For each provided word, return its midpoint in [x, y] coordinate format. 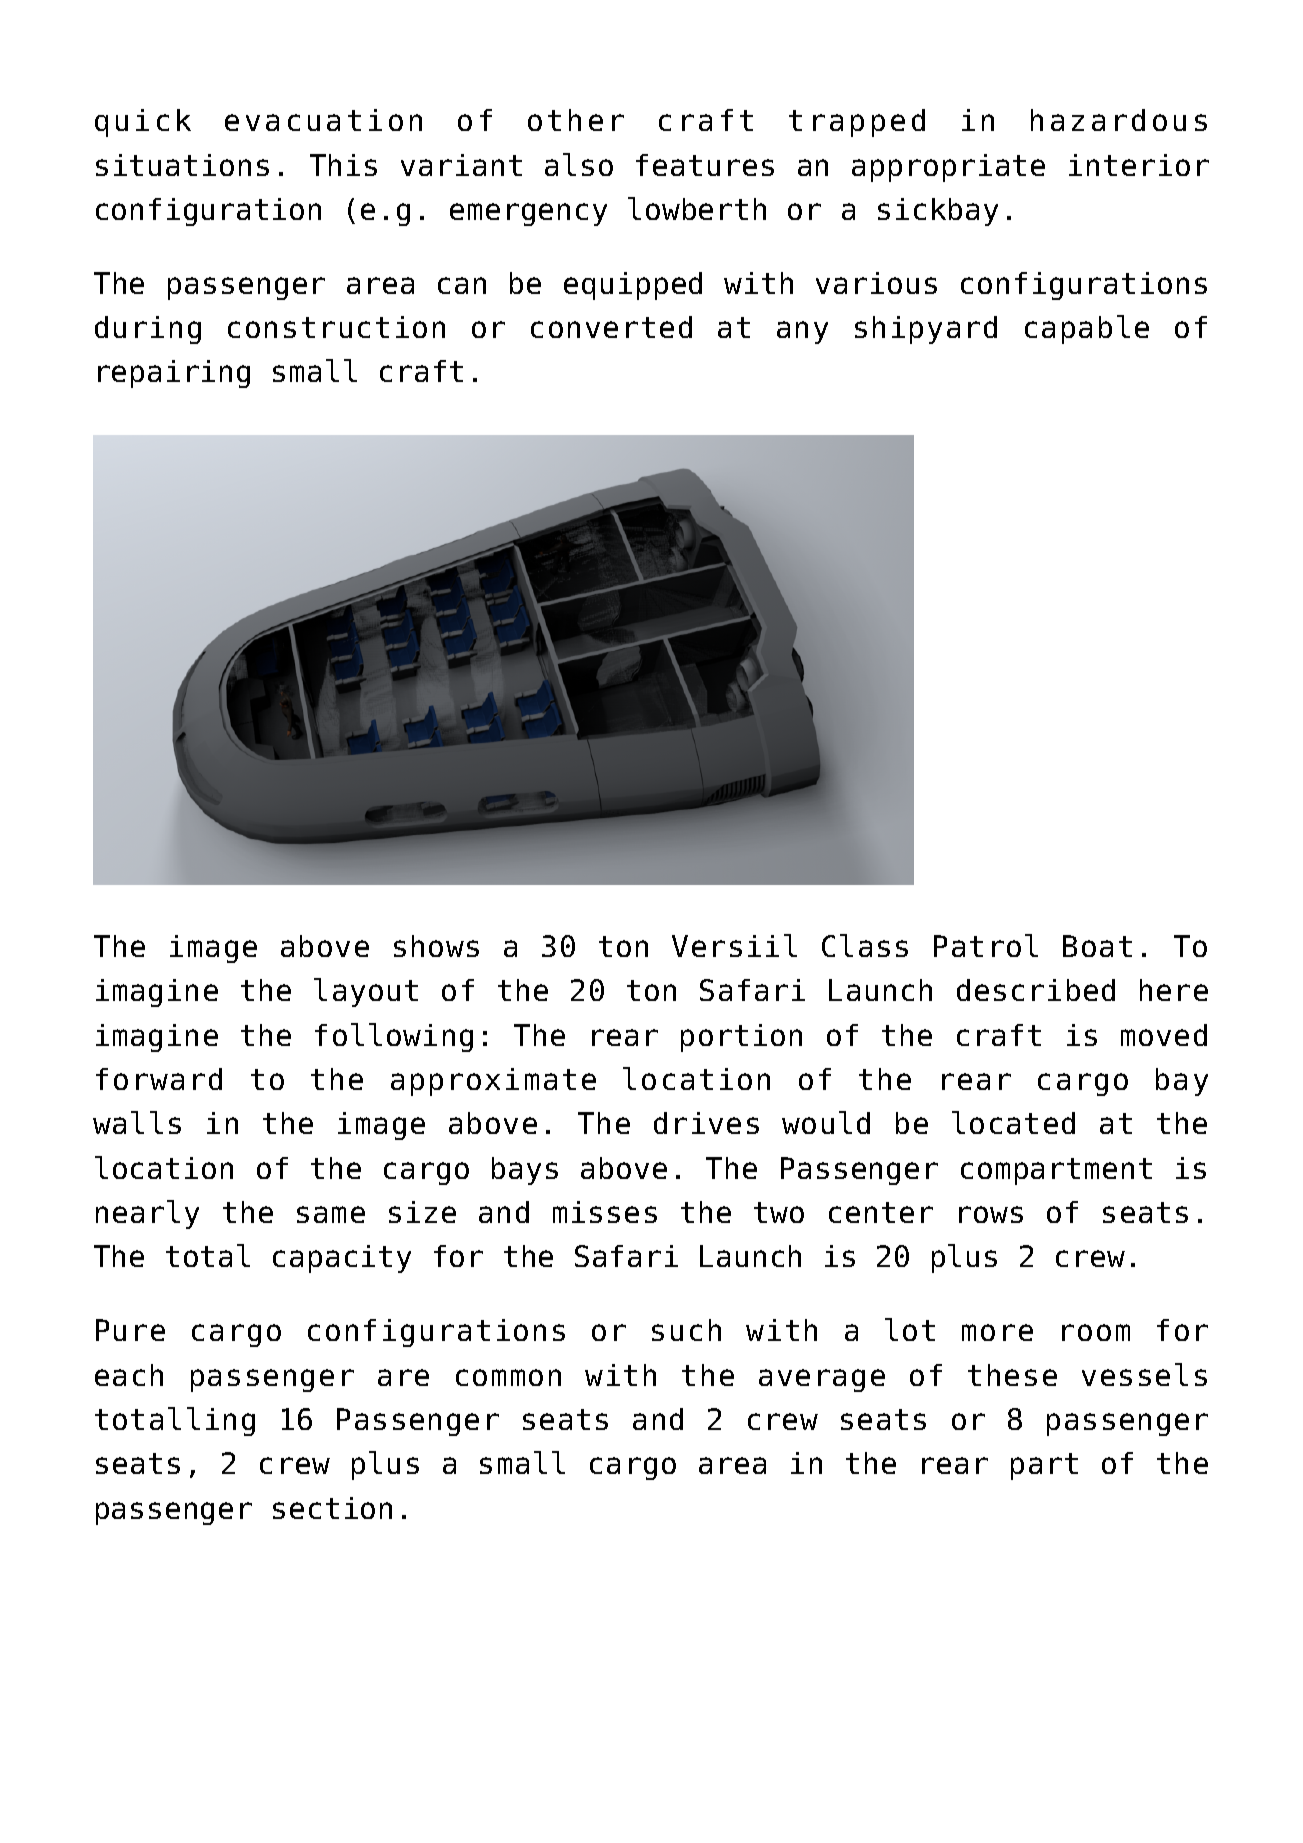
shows [436, 946]
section [332, 1508]
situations [182, 165]
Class [865, 945]
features [705, 165]
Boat [1097, 946]
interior [1139, 165]
